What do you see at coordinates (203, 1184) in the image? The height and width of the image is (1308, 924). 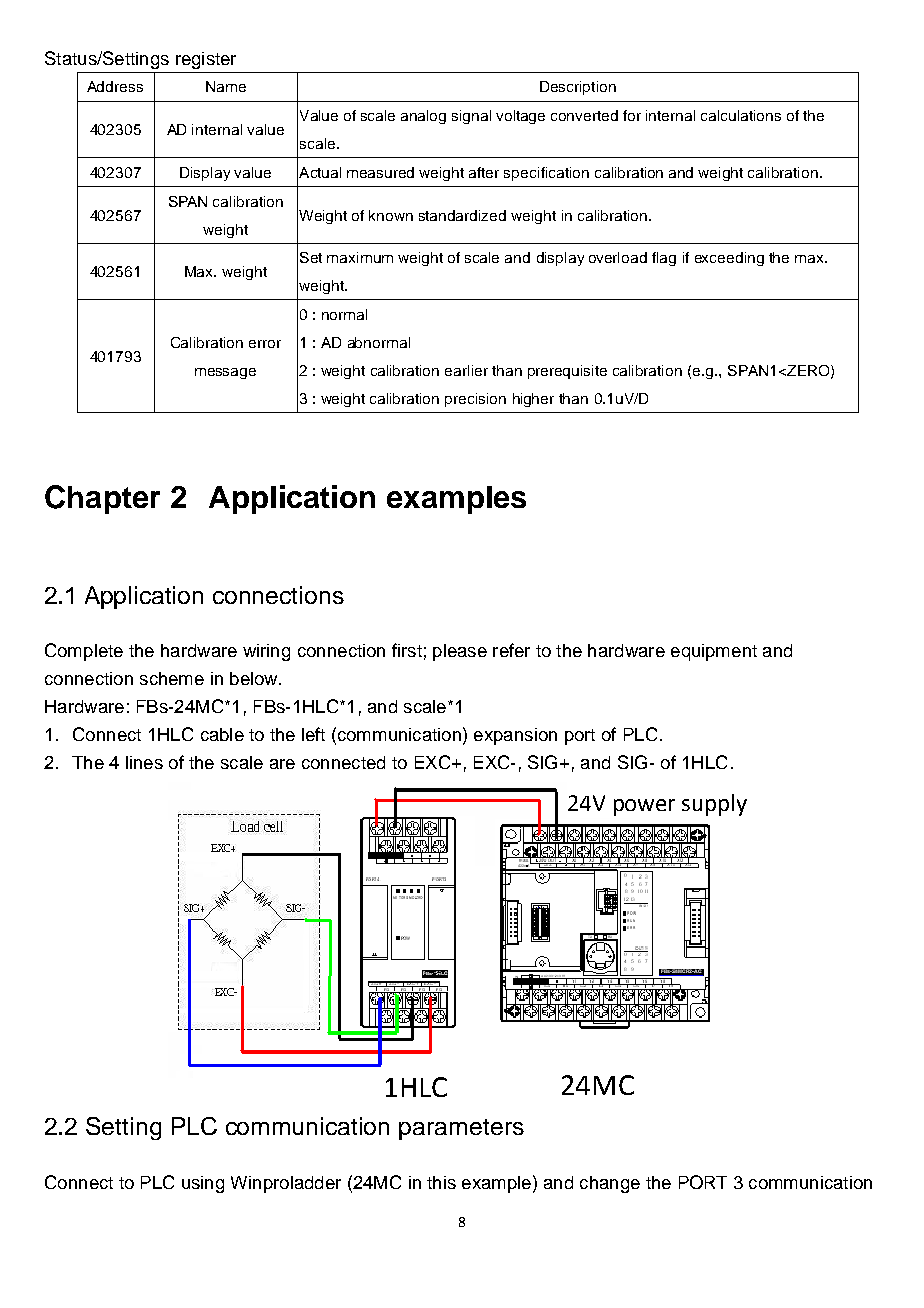 I see `using` at bounding box center [203, 1184].
